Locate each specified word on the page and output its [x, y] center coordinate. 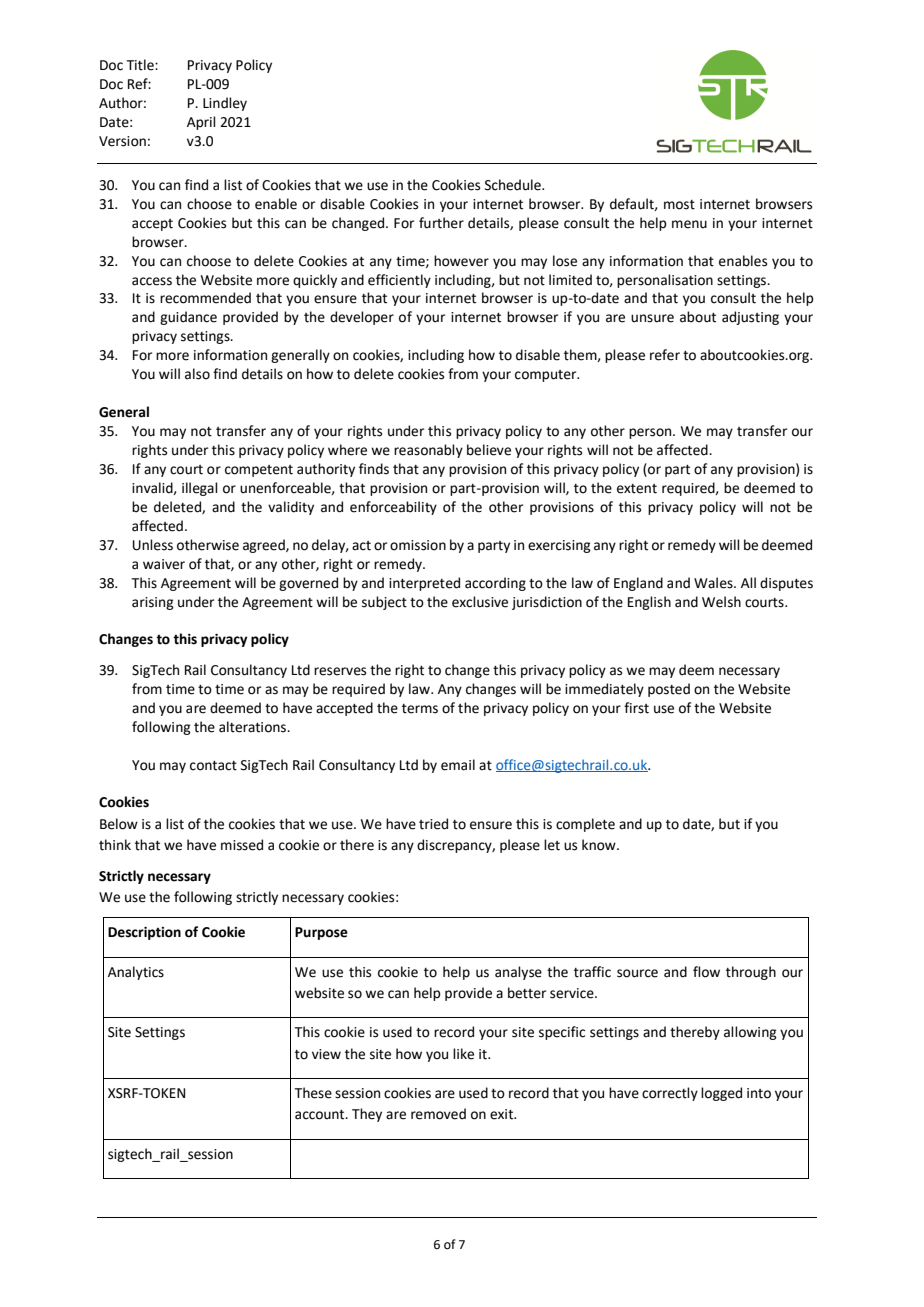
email [458, 765]
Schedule [514, 185]
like [463, 1054]
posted [669, 690]
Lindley [225, 104]
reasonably [428, 451]
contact [213, 766]
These [313, 1093]
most [679, 205]
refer [665, 355]
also [197, 374]
